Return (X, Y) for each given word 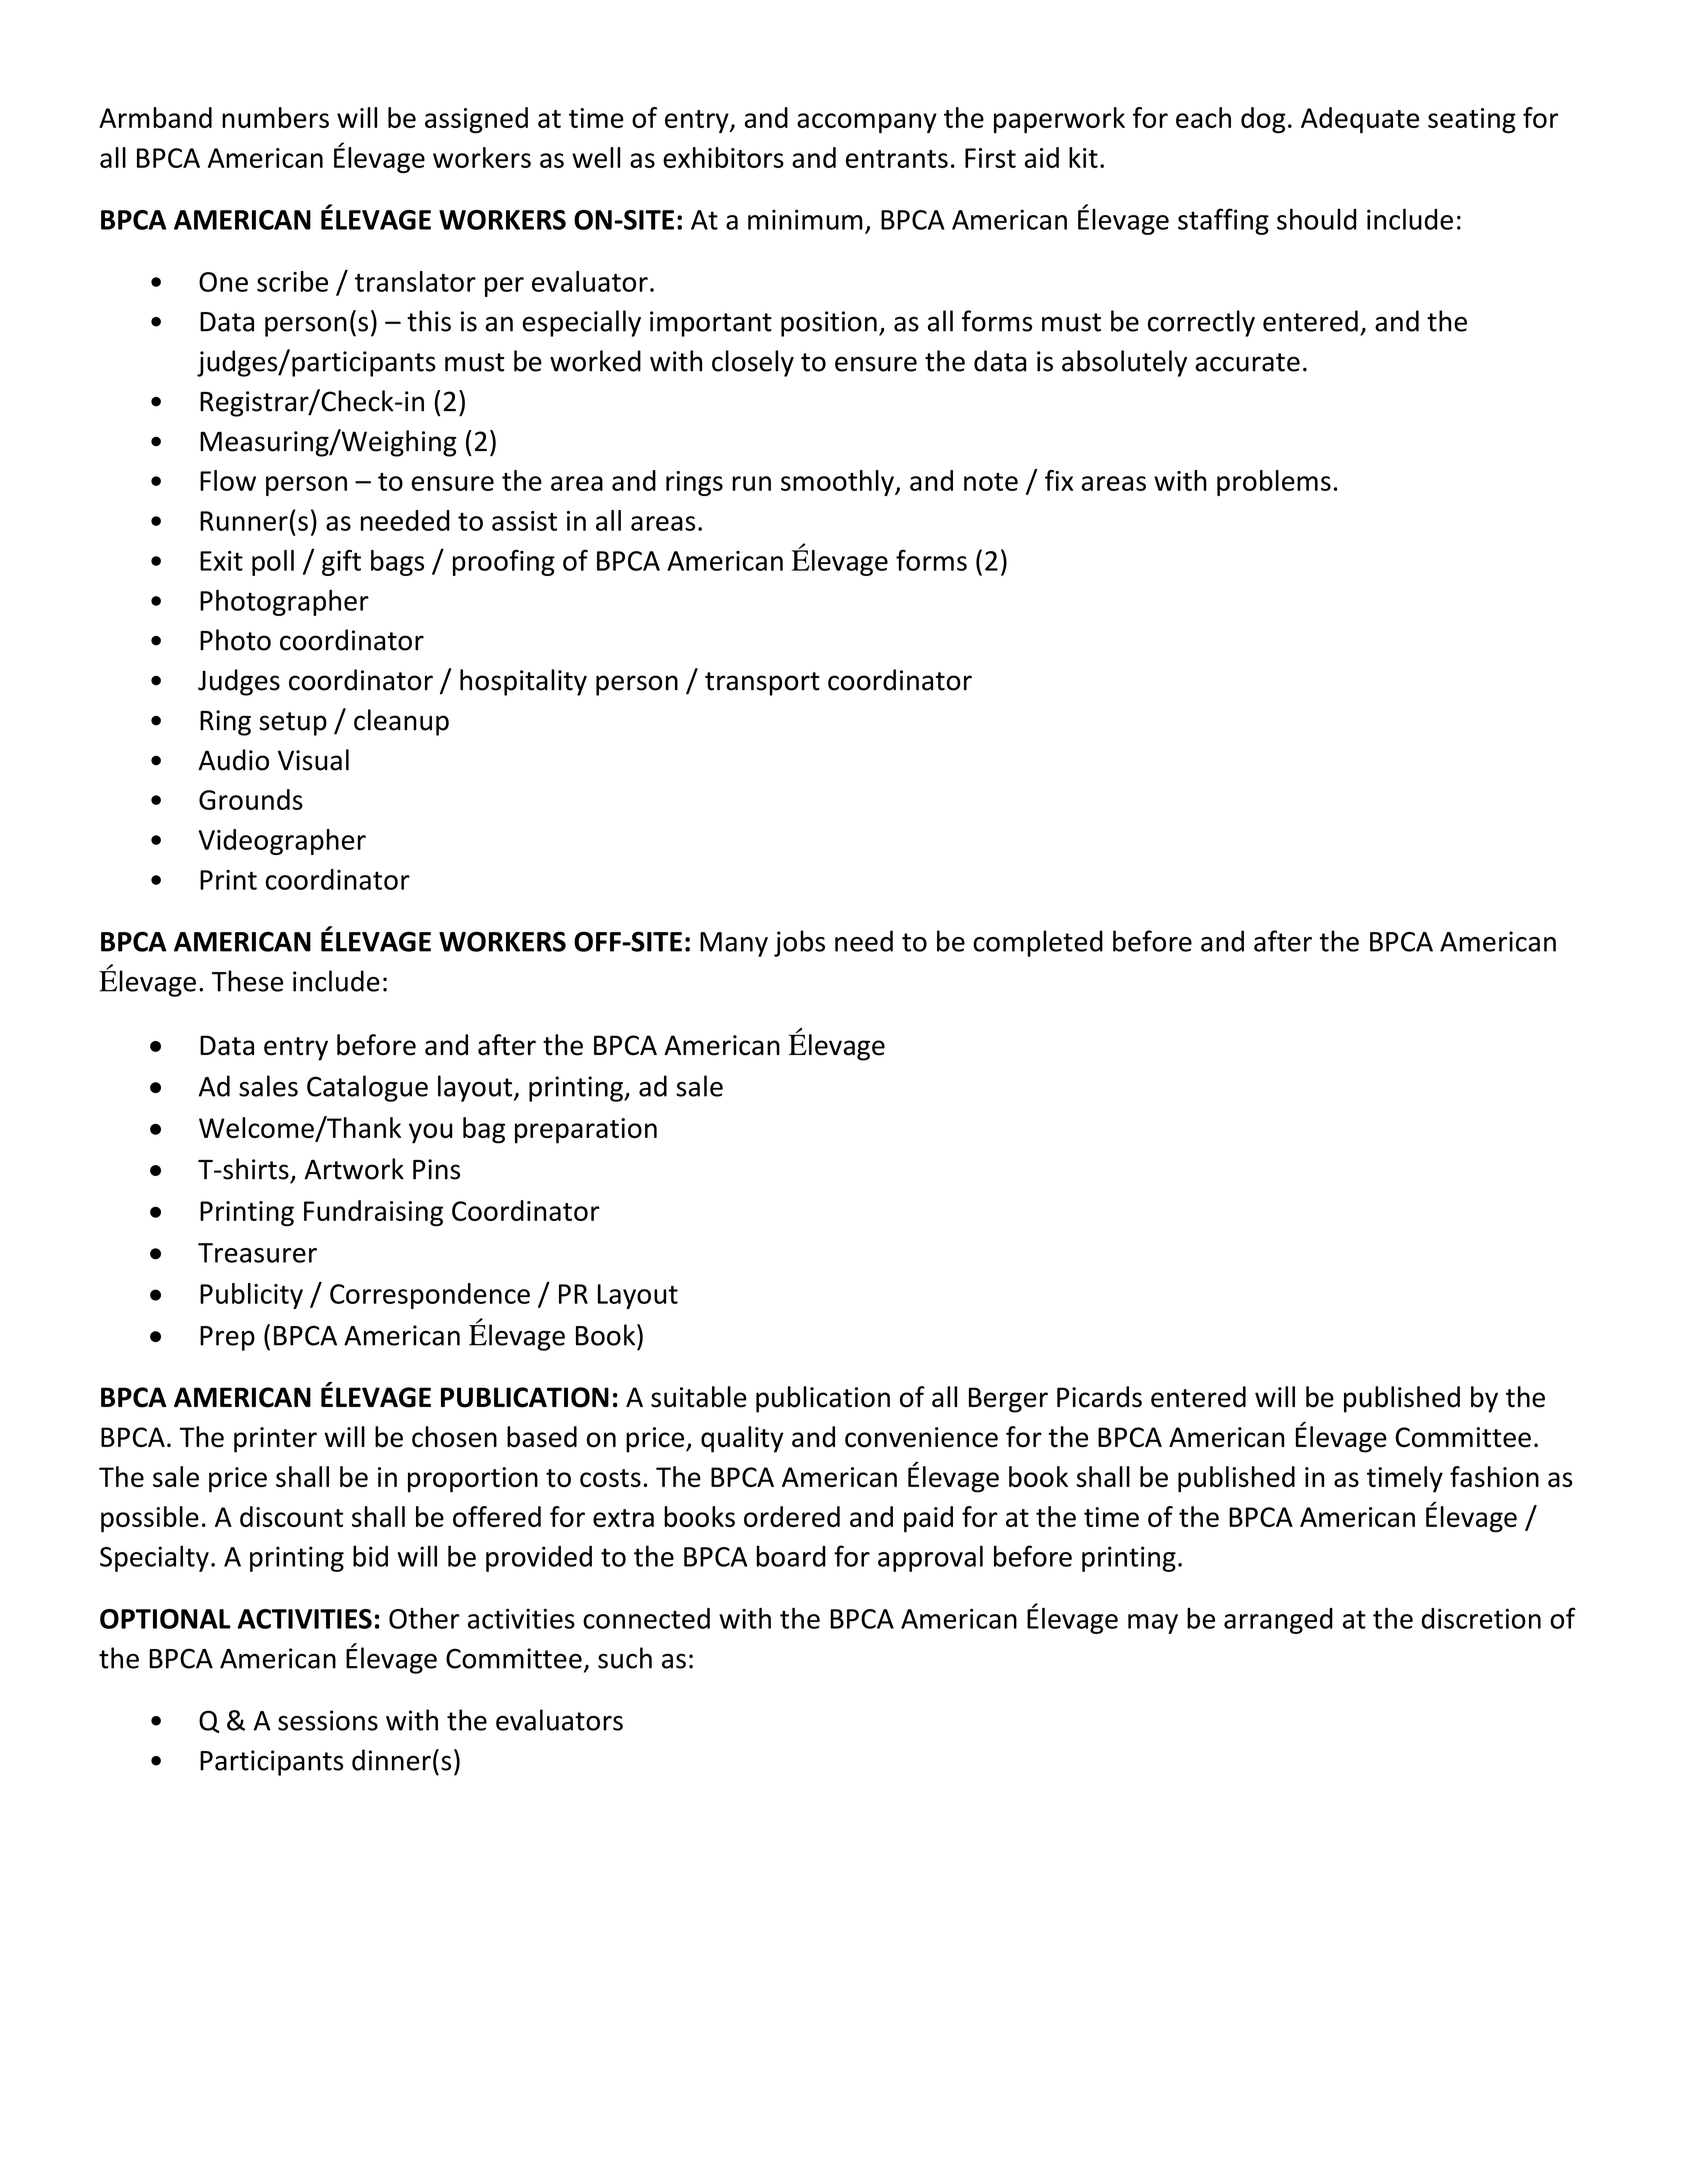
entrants (897, 159)
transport (762, 684)
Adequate (1360, 120)
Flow (228, 480)
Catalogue (367, 1088)
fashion (1494, 1476)
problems (1274, 483)
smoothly (838, 483)
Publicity (251, 1296)
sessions (328, 1720)
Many (734, 944)
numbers (275, 117)
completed (1038, 943)
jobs (799, 943)
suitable (699, 1397)
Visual (313, 760)
